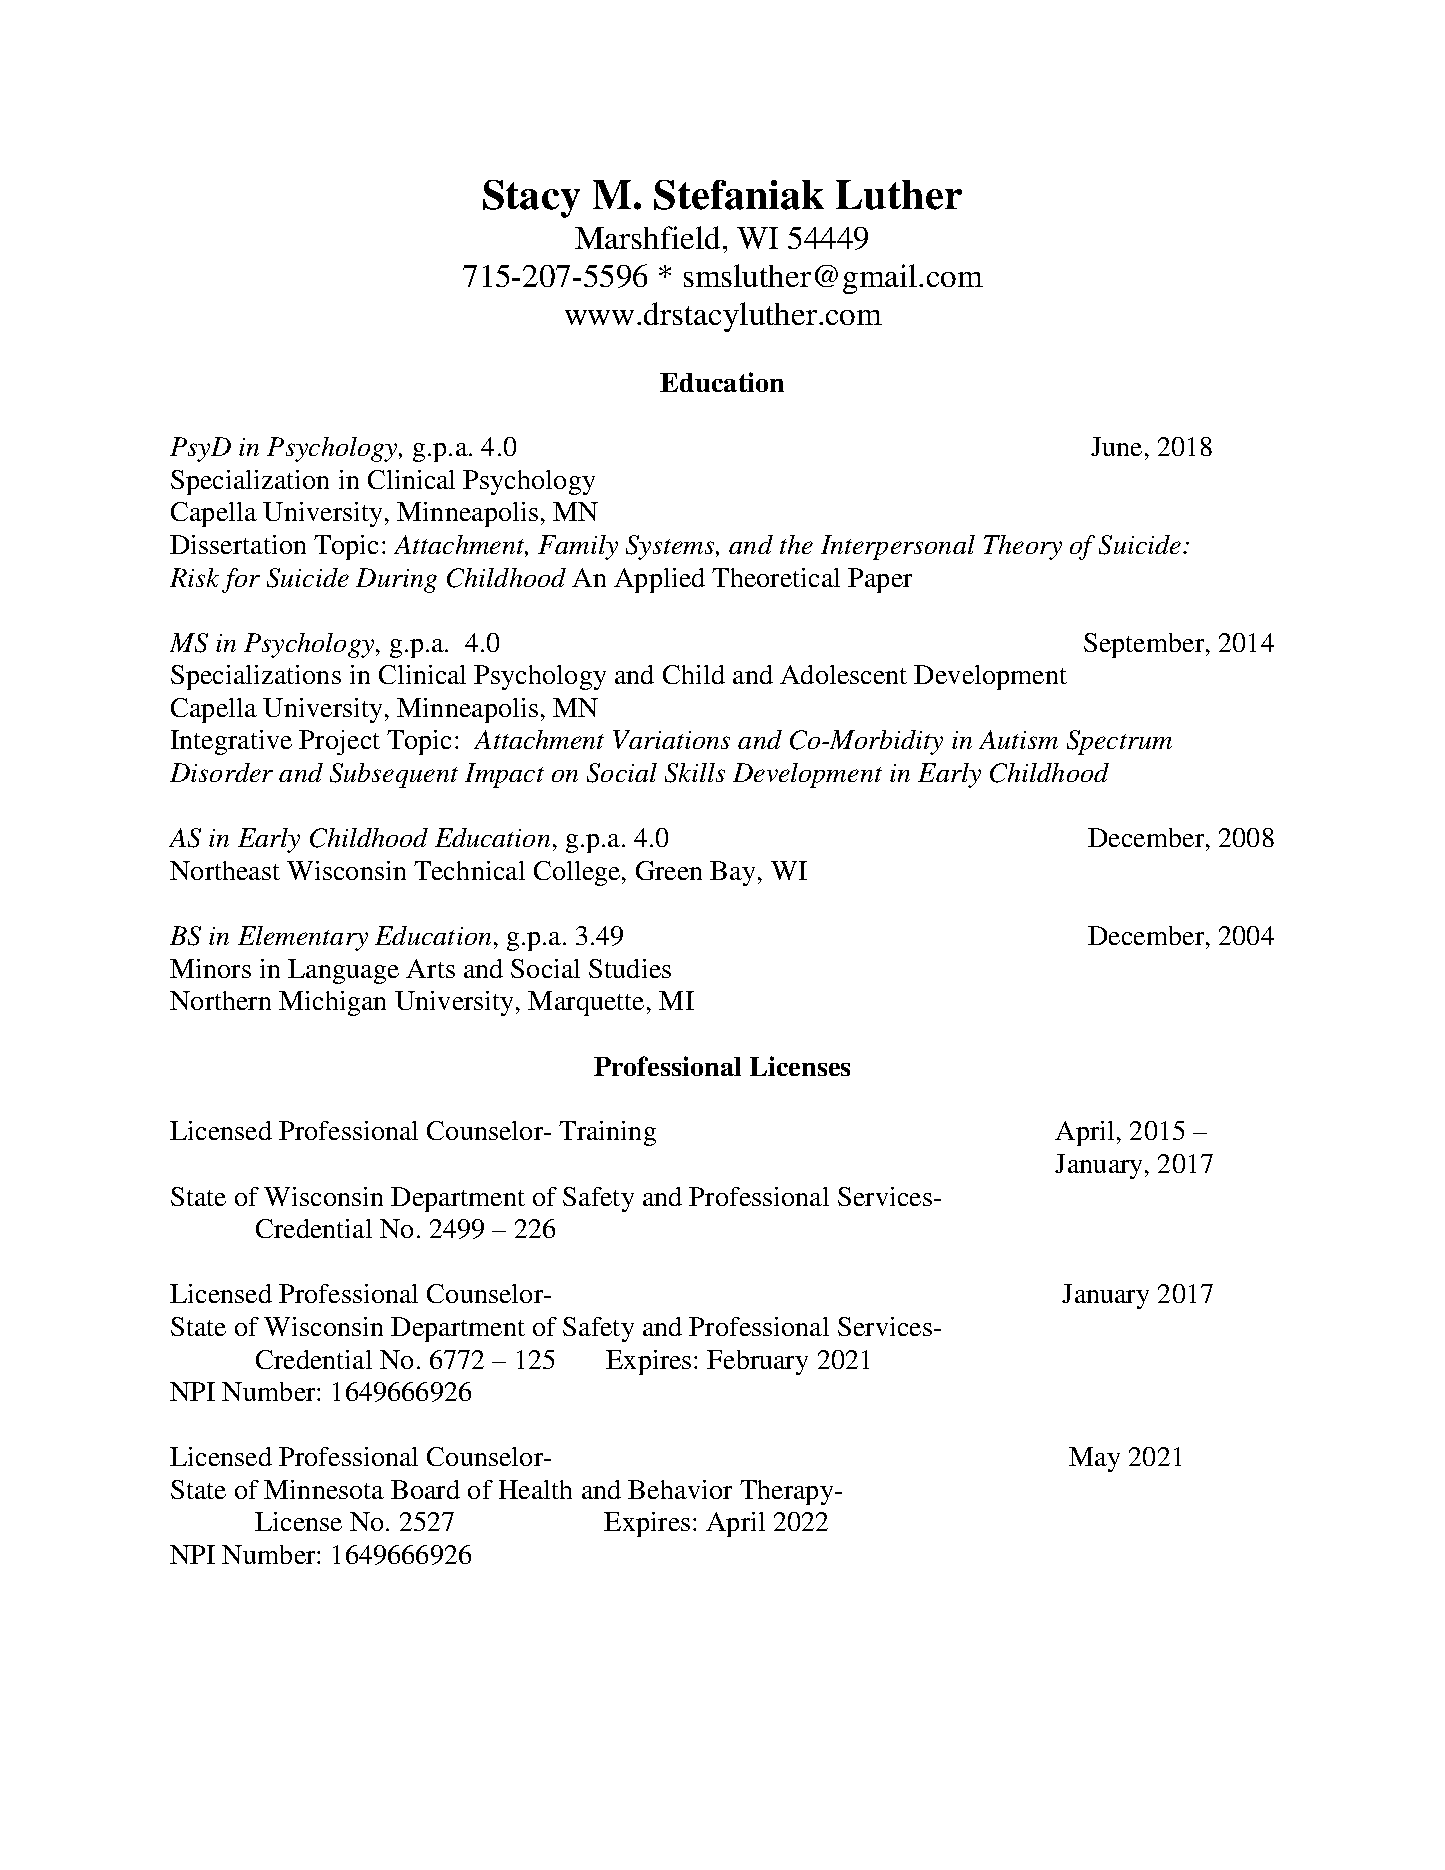  Describe the element at coordinates (671, 739) in the document. I see `Variations` at that location.
